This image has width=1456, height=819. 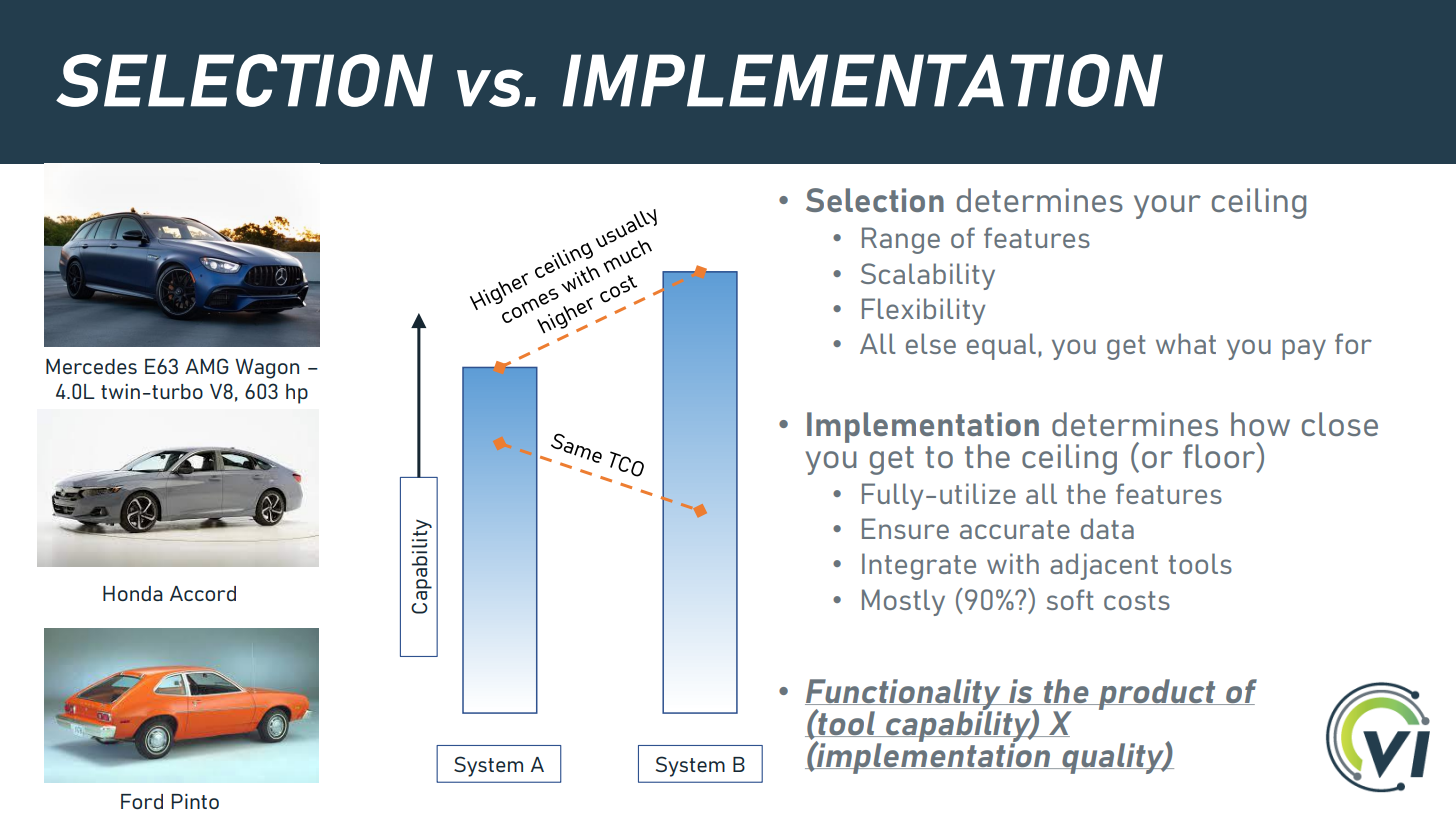 I want to click on else, so click(x=931, y=343).
